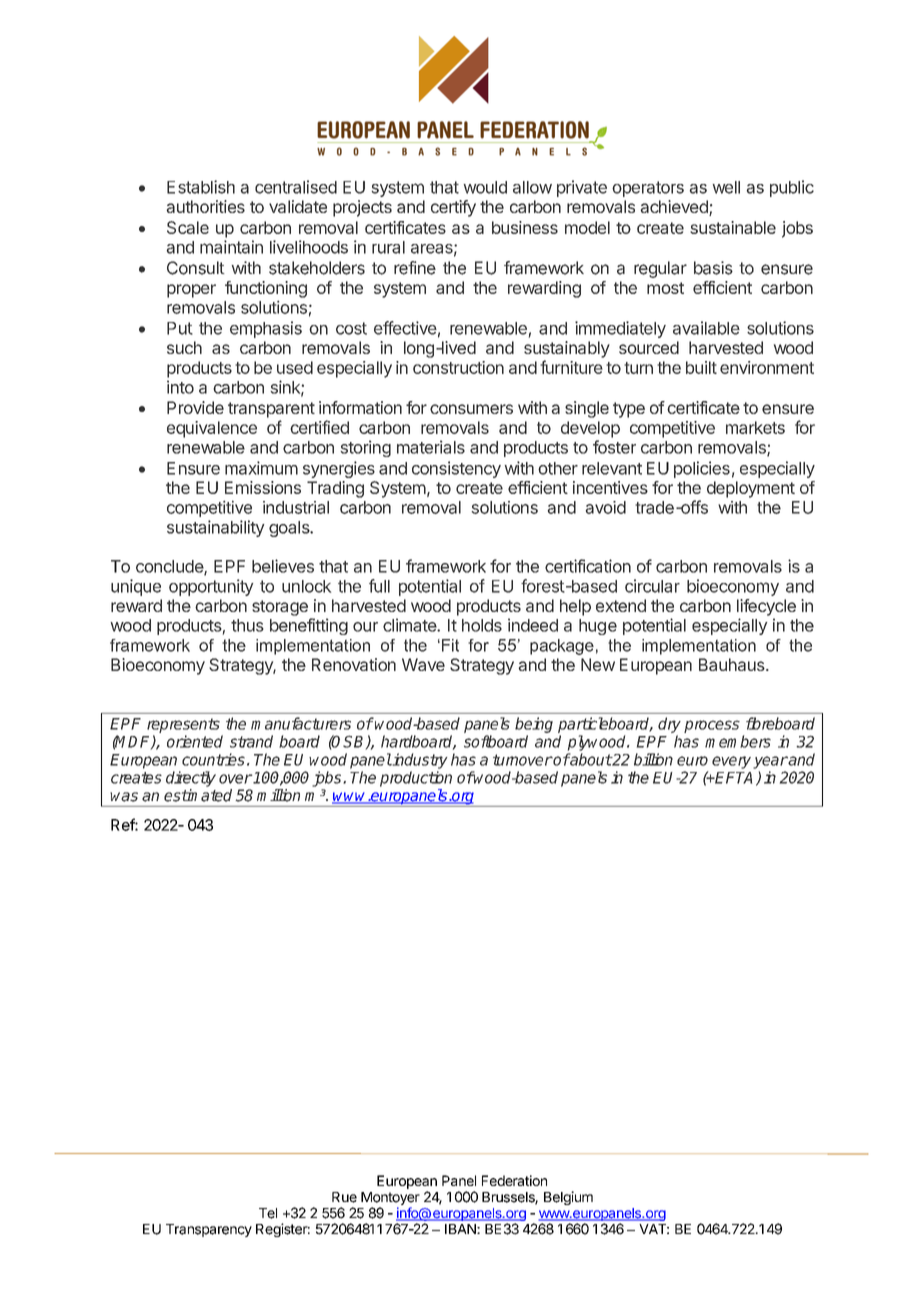 This image has width=924, height=1308. I want to click on certify, so click(453, 208).
